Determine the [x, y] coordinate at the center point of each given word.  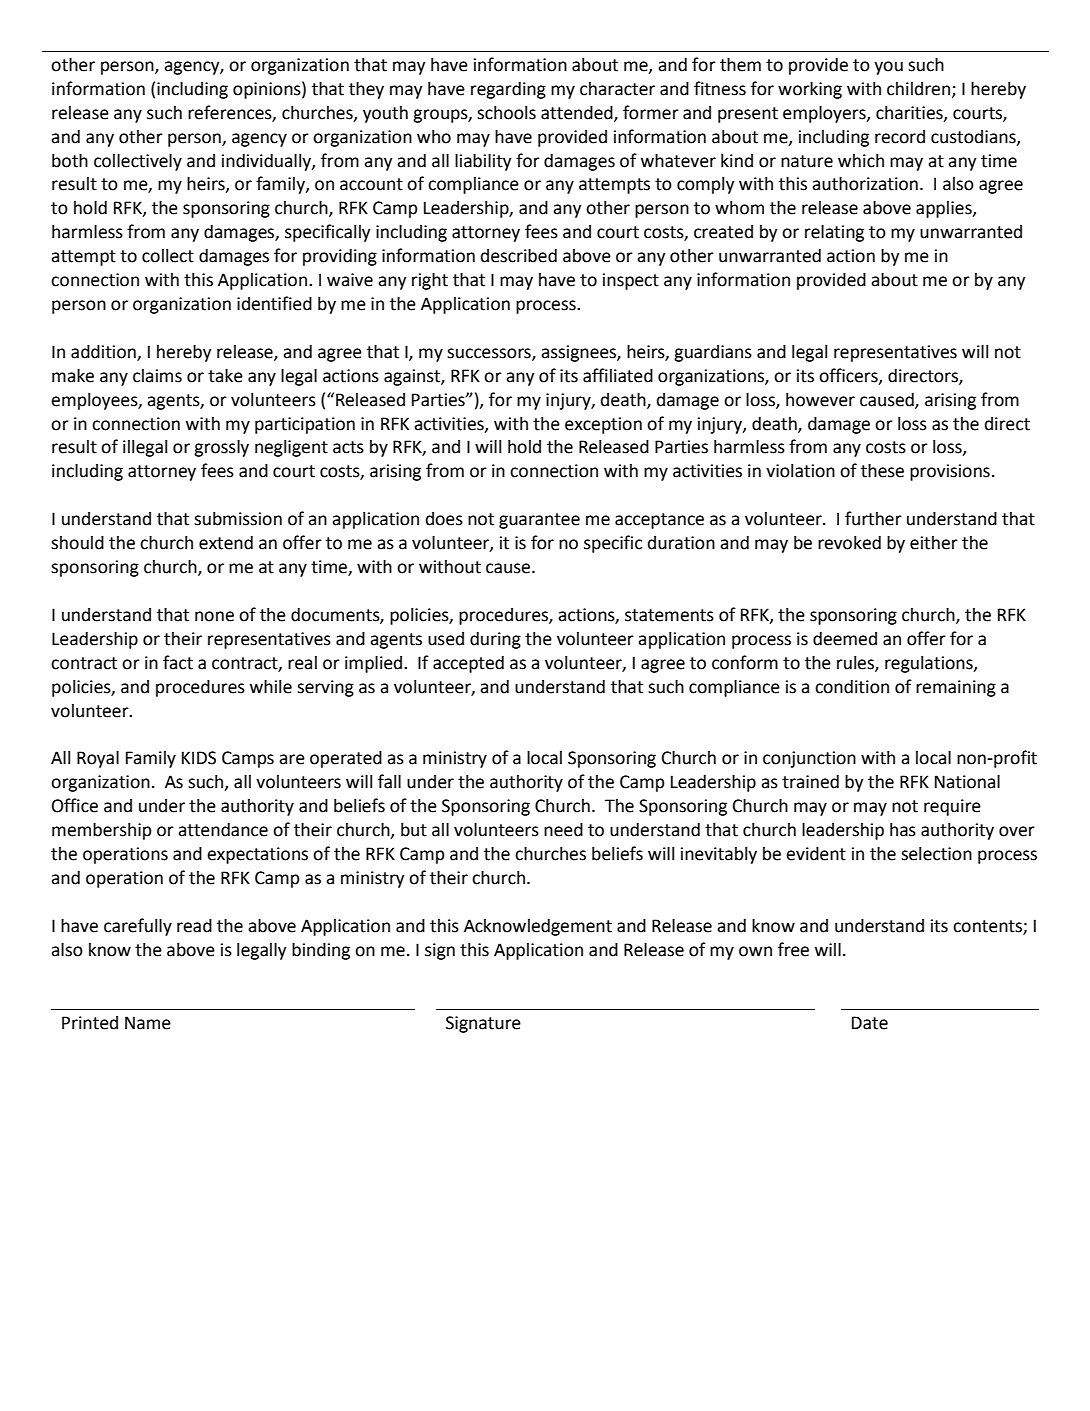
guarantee [539, 521]
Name [148, 1023]
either [934, 543]
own [755, 951]
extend [226, 543]
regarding [508, 90]
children [918, 89]
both [70, 160]
